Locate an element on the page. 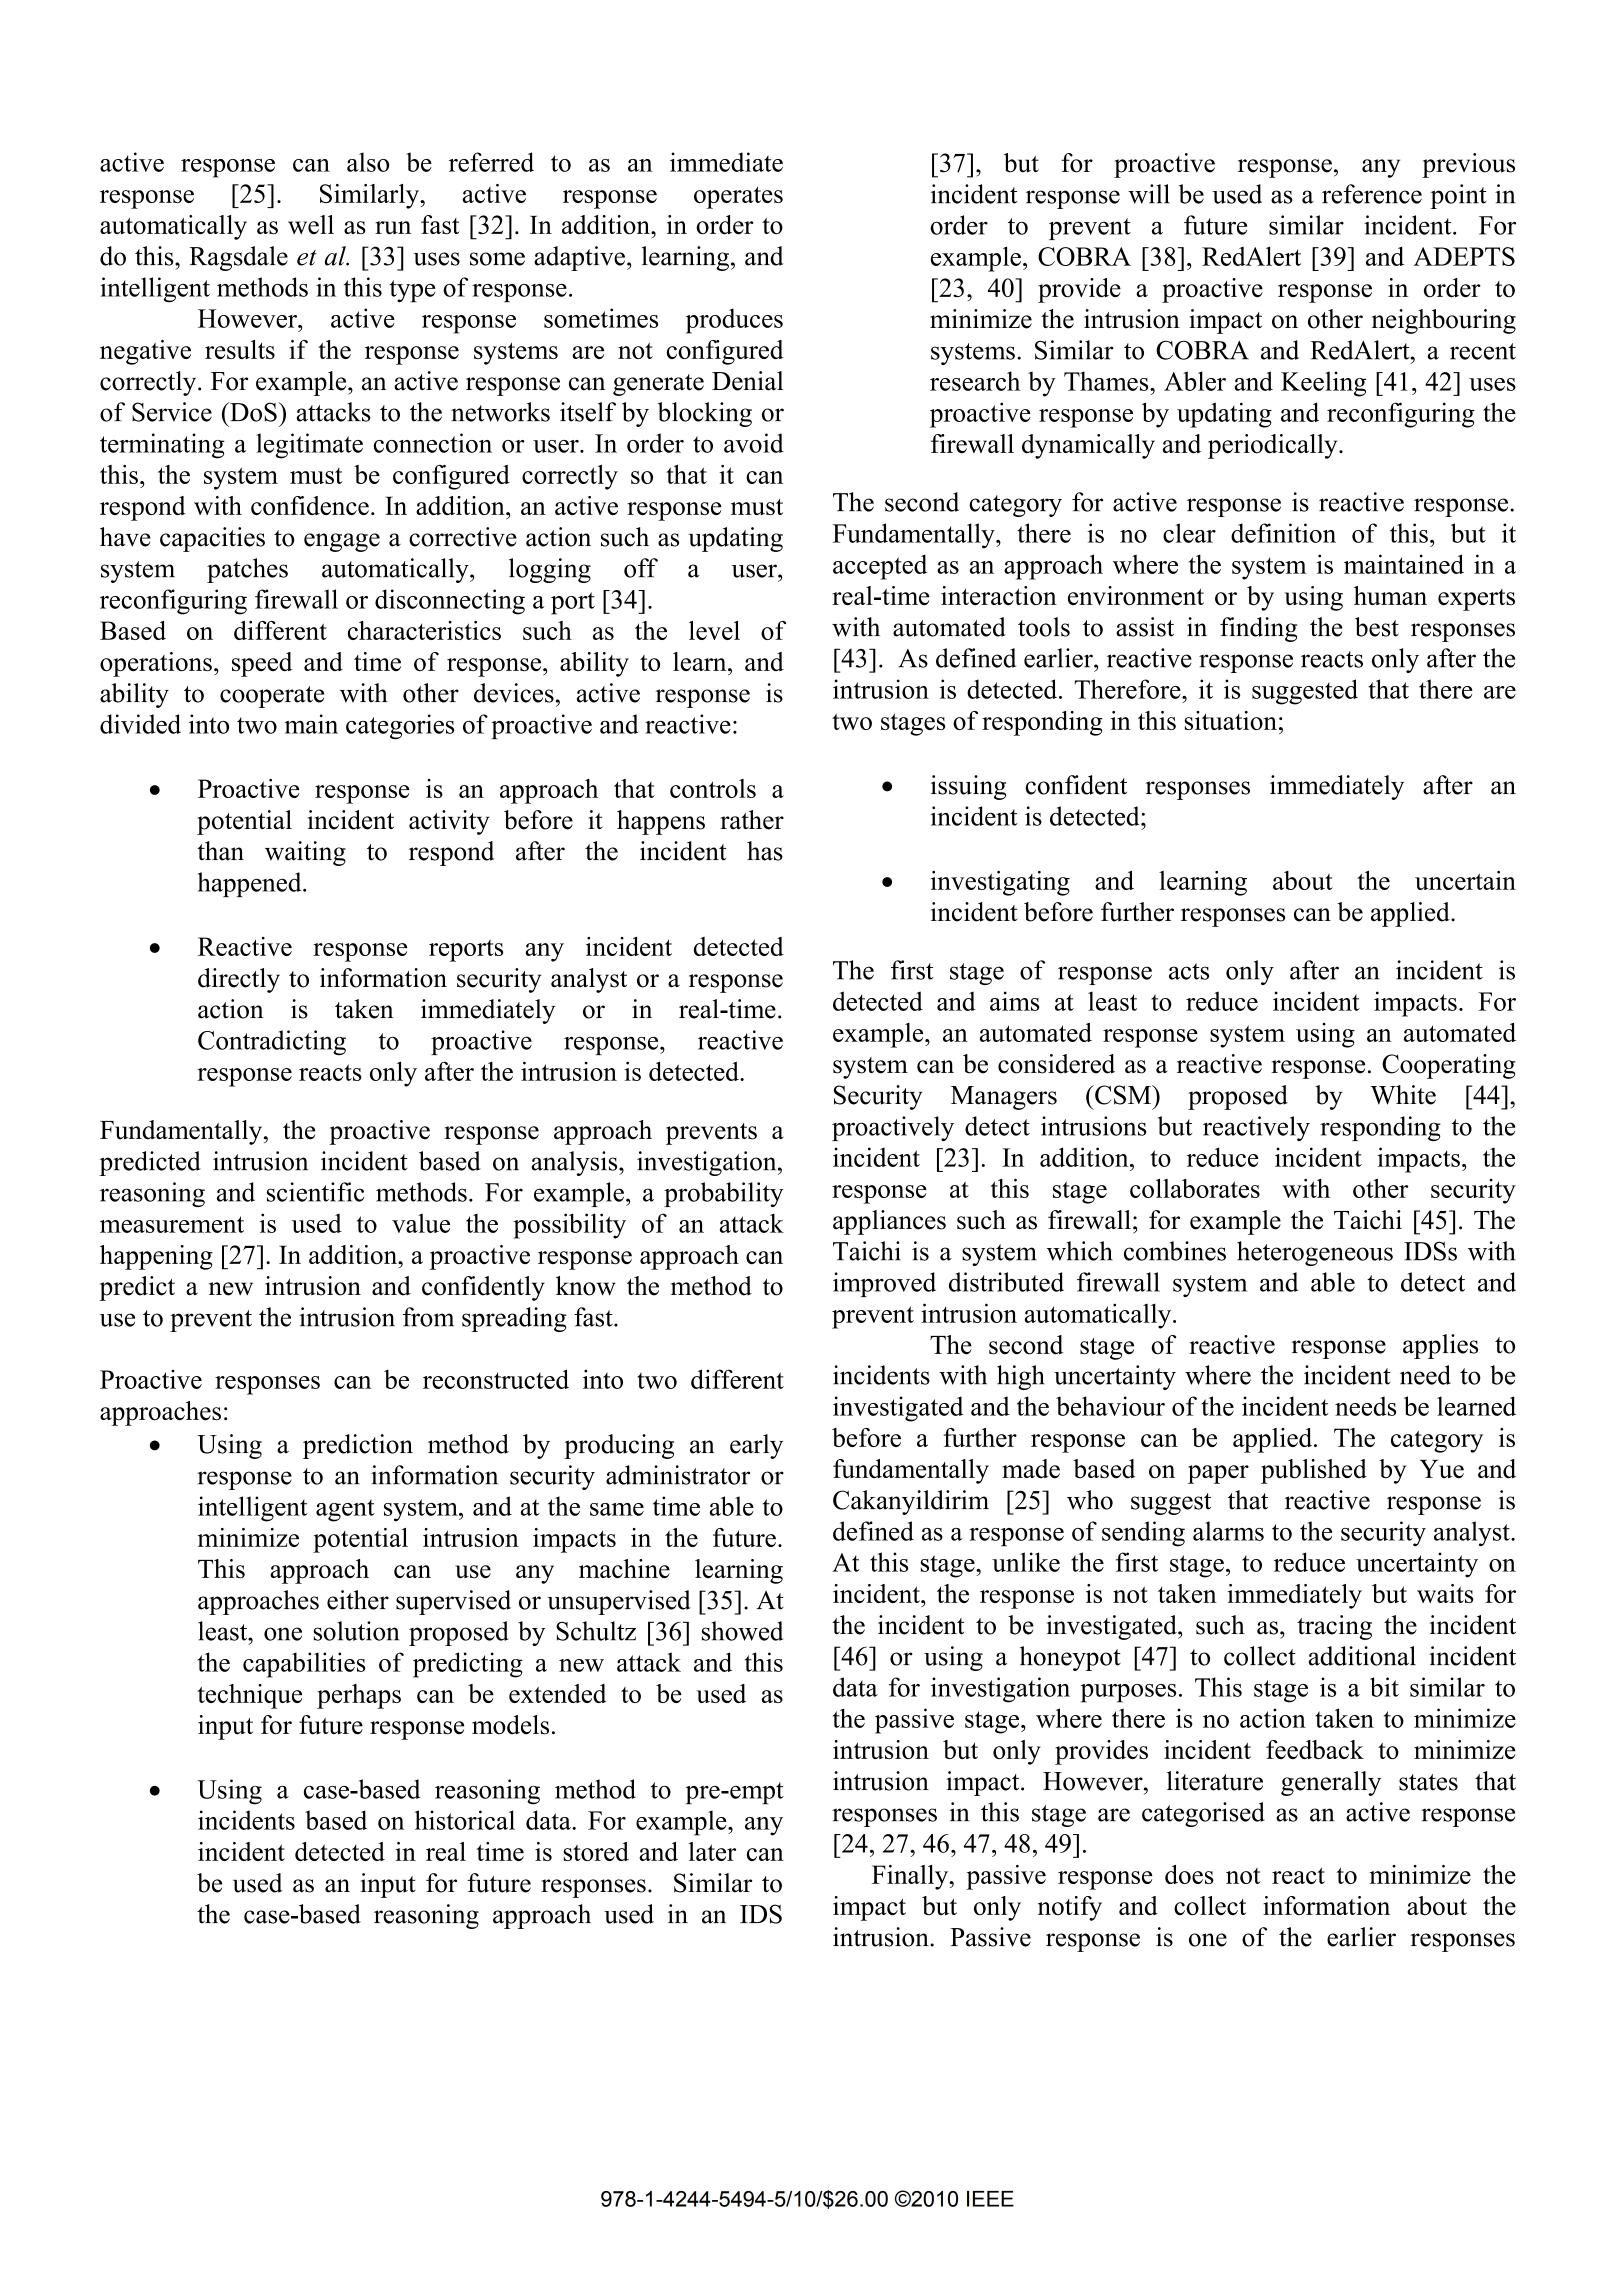 This image has height=2285, width=1615. situation is located at coordinates (1231, 720).
